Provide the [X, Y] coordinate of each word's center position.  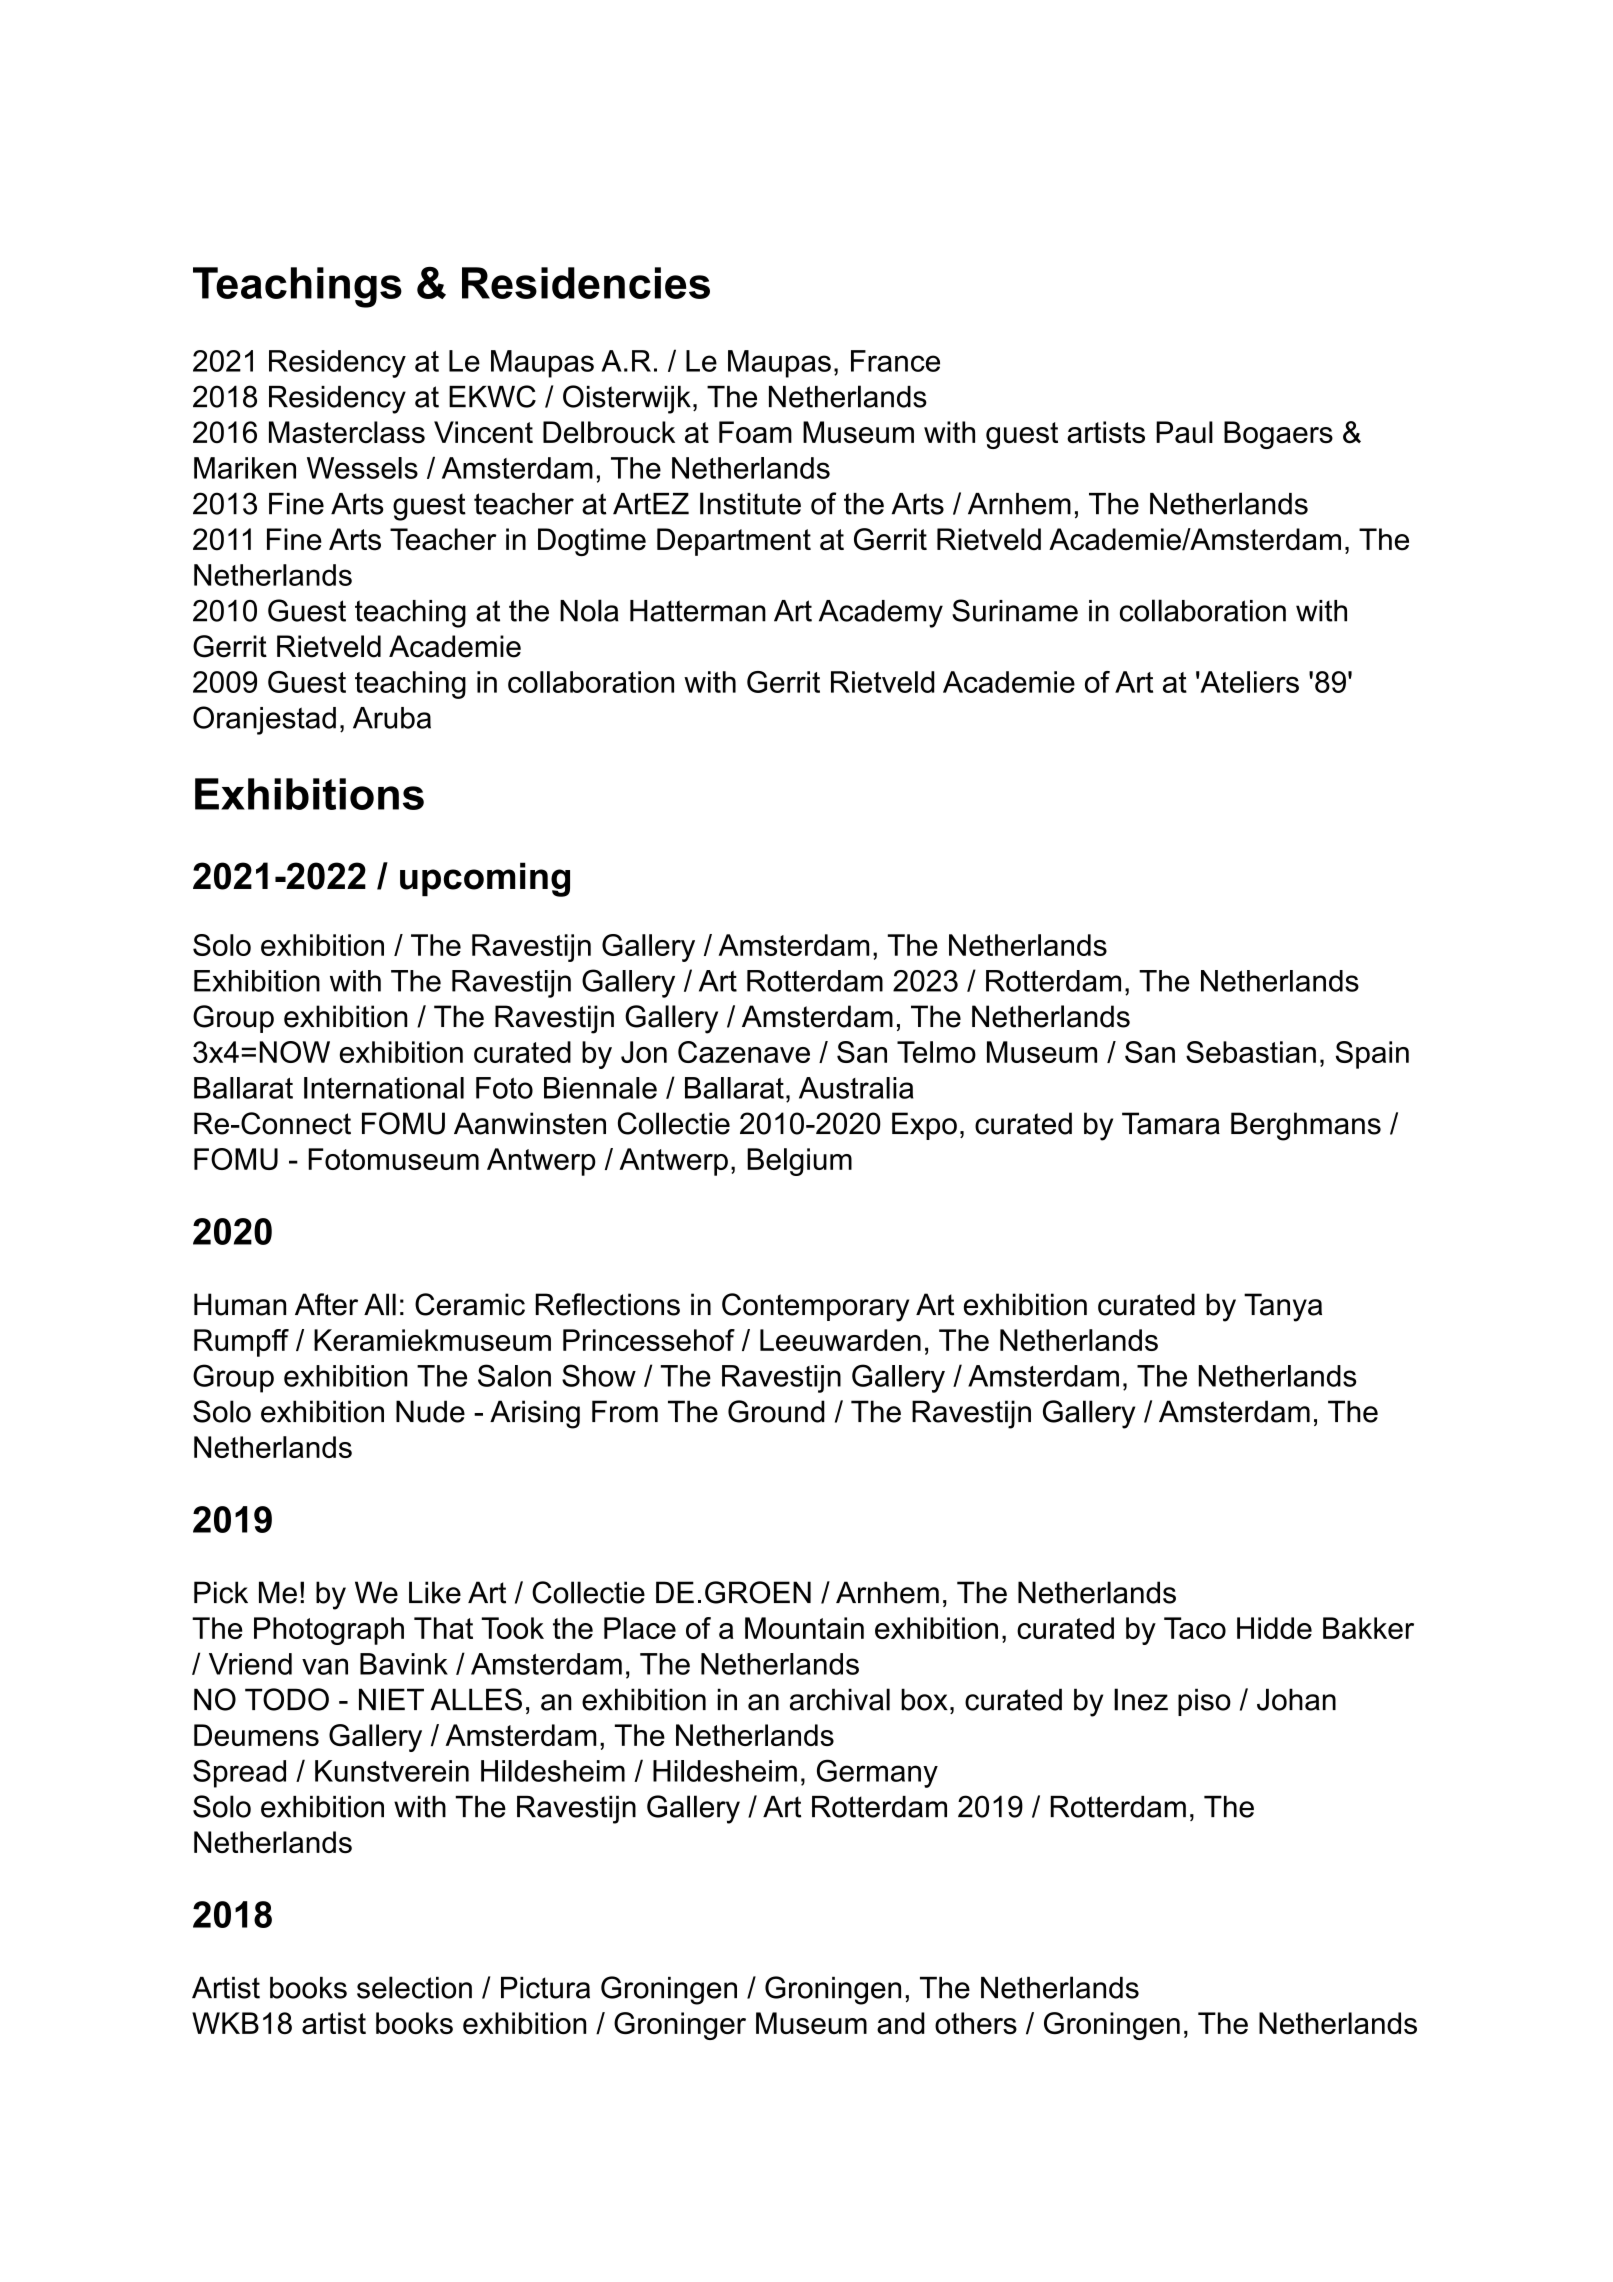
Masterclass [347, 432]
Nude [430, 1411]
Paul [1184, 432]
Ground [776, 1411]
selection [414, 1987]
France [895, 361]
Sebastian [1251, 1052]
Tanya [1283, 1307]
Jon [644, 1052]
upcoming [485, 879]
